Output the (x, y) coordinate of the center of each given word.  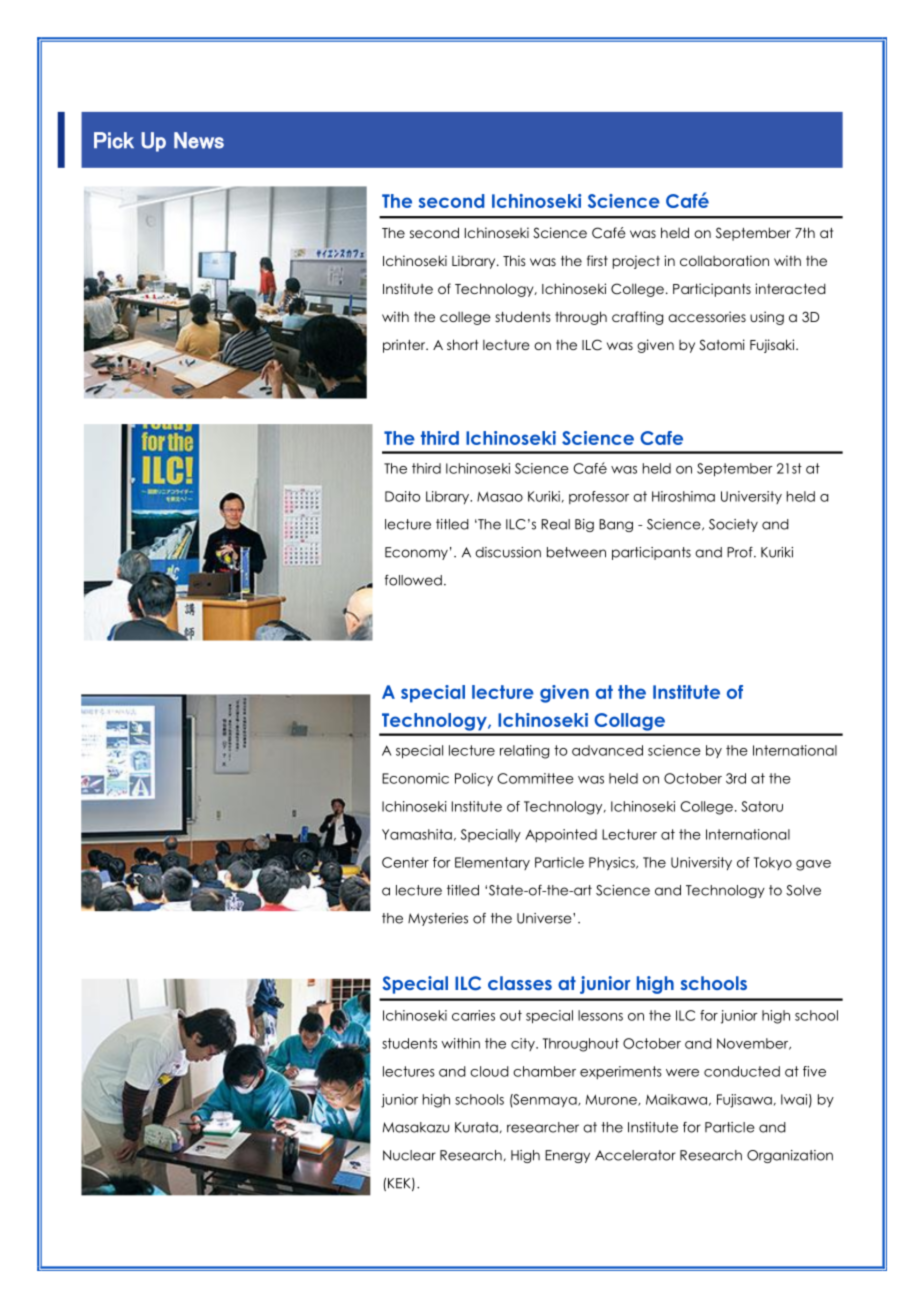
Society (733, 525)
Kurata (476, 1127)
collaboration (724, 260)
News (199, 140)
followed (413, 580)
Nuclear (409, 1155)
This (514, 260)
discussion (508, 552)
